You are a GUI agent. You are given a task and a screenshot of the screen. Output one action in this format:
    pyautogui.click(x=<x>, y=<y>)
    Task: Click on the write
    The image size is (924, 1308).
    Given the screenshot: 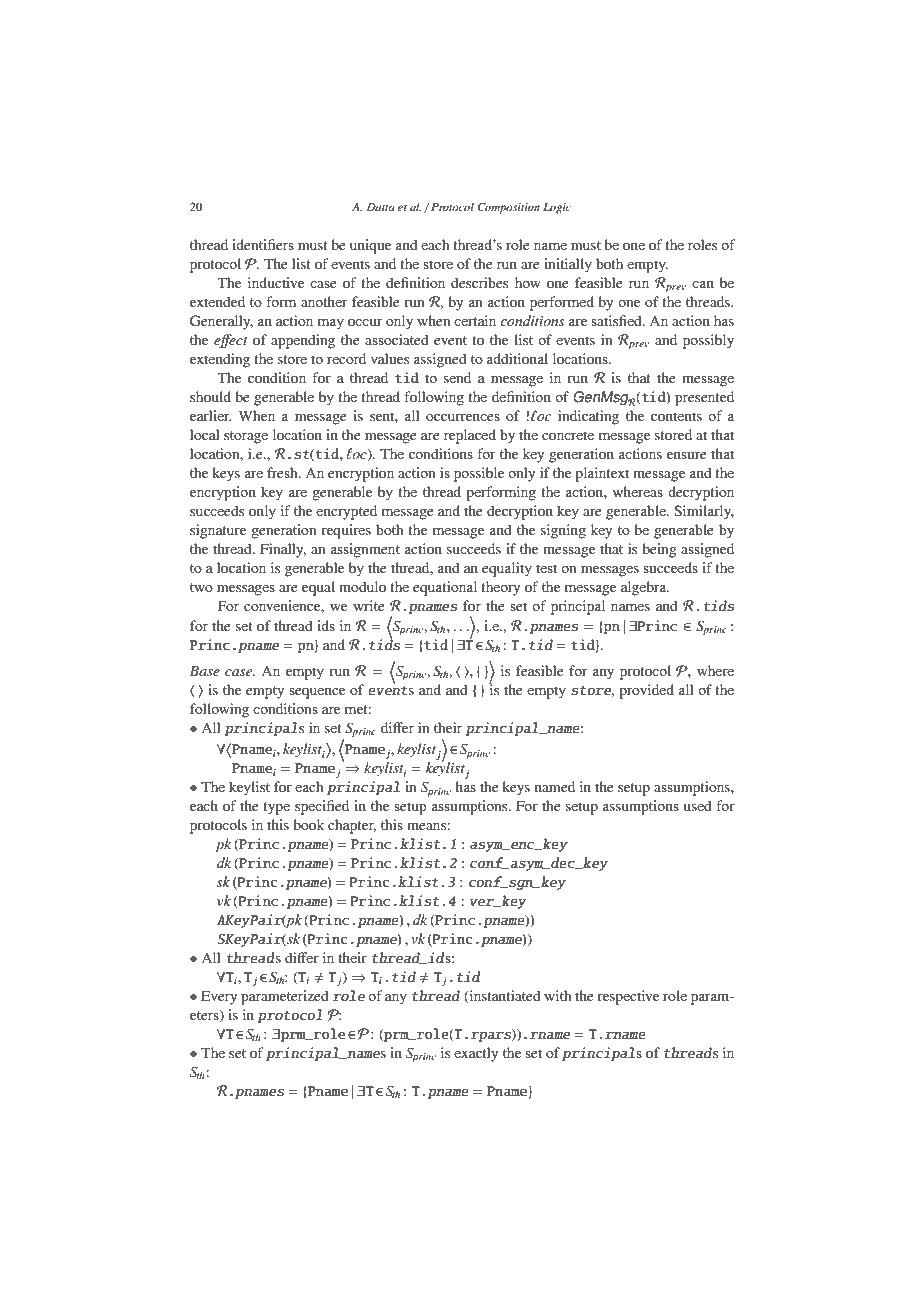 What is the action you would take?
    pyautogui.click(x=369, y=605)
